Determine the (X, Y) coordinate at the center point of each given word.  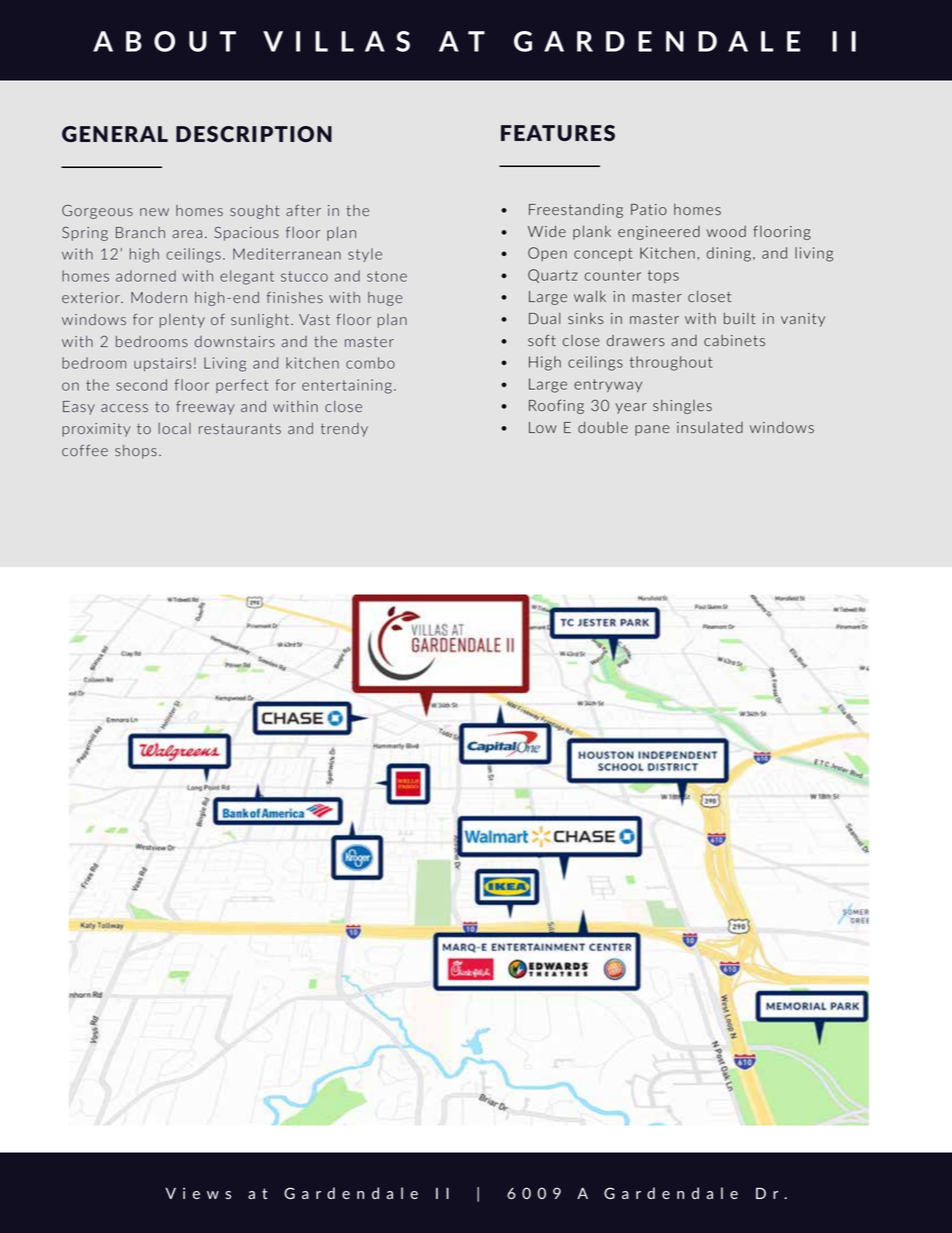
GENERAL (115, 134)
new (154, 212)
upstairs (163, 364)
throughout (671, 363)
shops (136, 452)
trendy (344, 430)
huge (385, 299)
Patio (649, 209)
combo (370, 363)
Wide (547, 231)
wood (726, 231)
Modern (159, 297)
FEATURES (558, 133)
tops (663, 276)
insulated (710, 428)
